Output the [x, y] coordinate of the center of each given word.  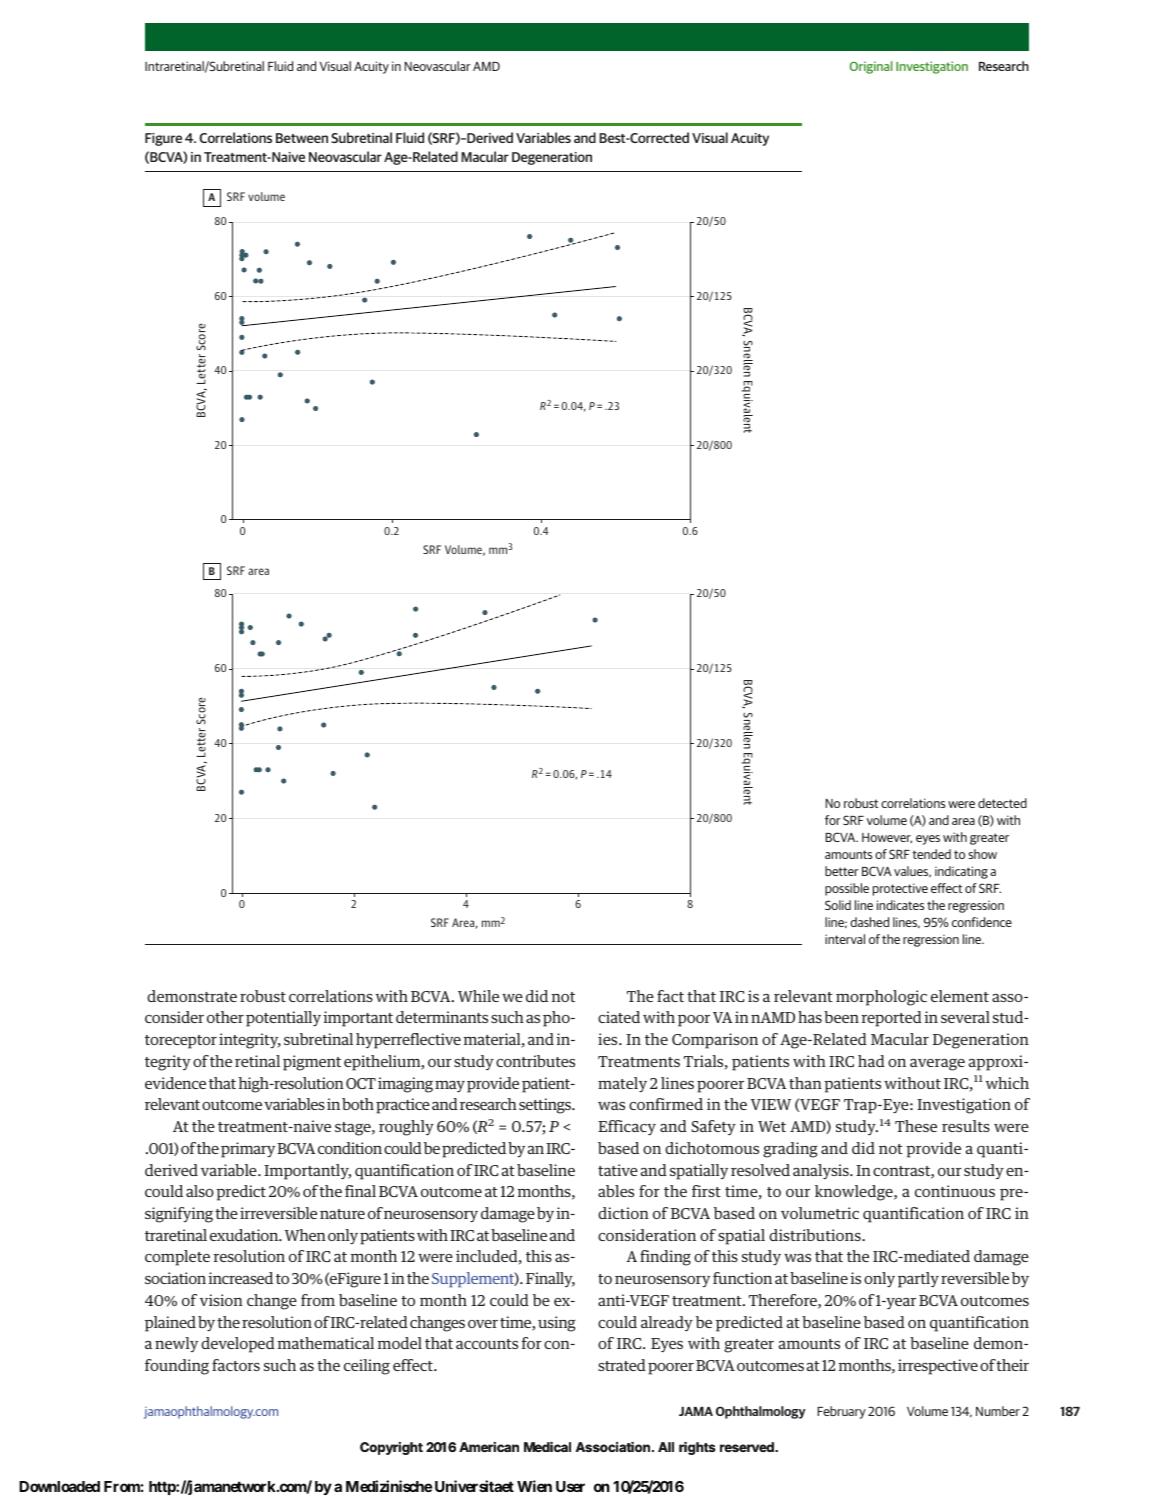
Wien [534, 1486]
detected [1002, 803]
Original [871, 67]
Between [302, 138]
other [225, 1017]
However [887, 838]
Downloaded [59, 1486]
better [842, 871]
